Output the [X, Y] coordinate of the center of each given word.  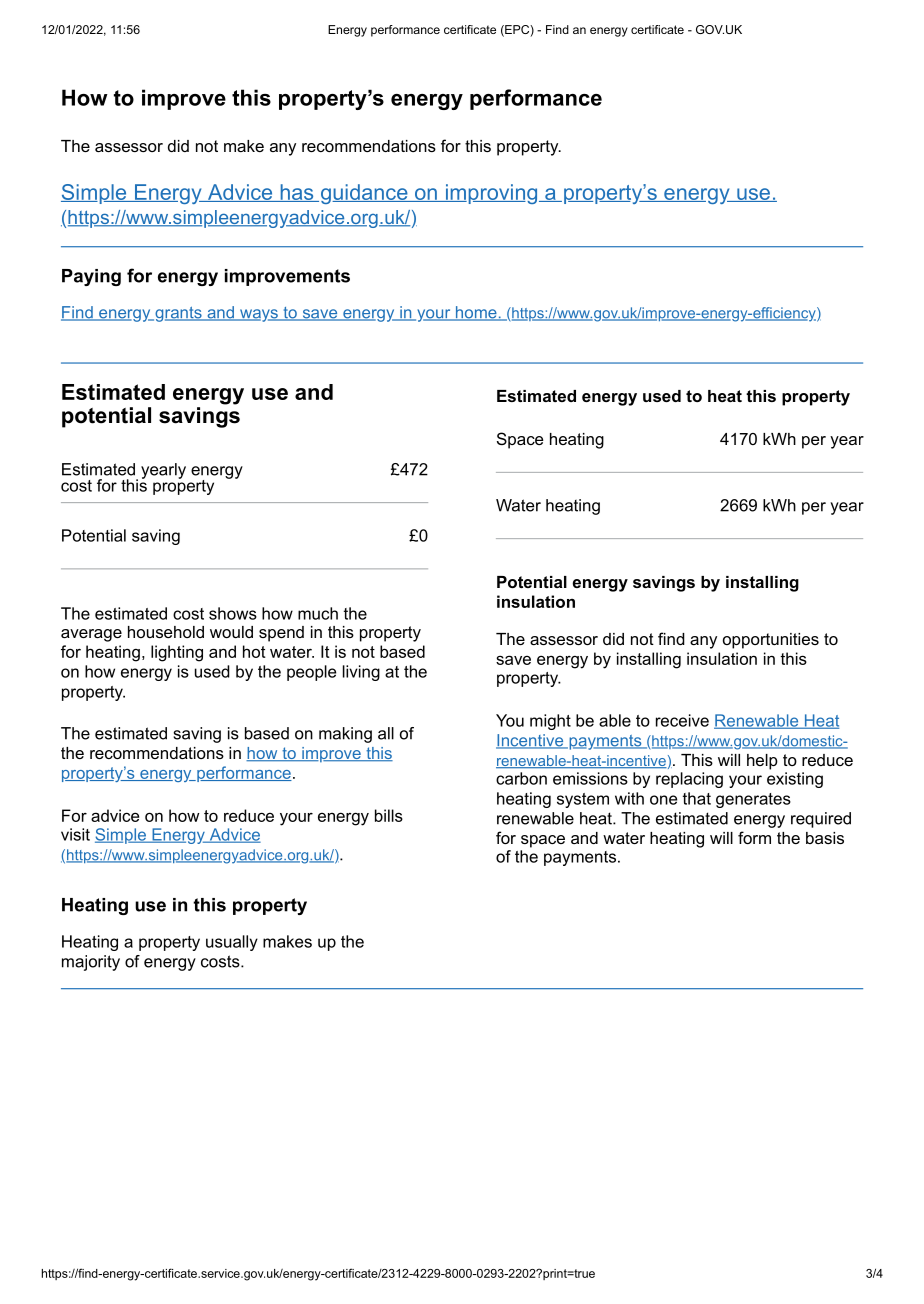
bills [389, 815]
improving [491, 194]
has [297, 193]
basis [825, 838]
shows [233, 613]
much [318, 613]
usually [232, 943]
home [476, 313]
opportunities [771, 641]
